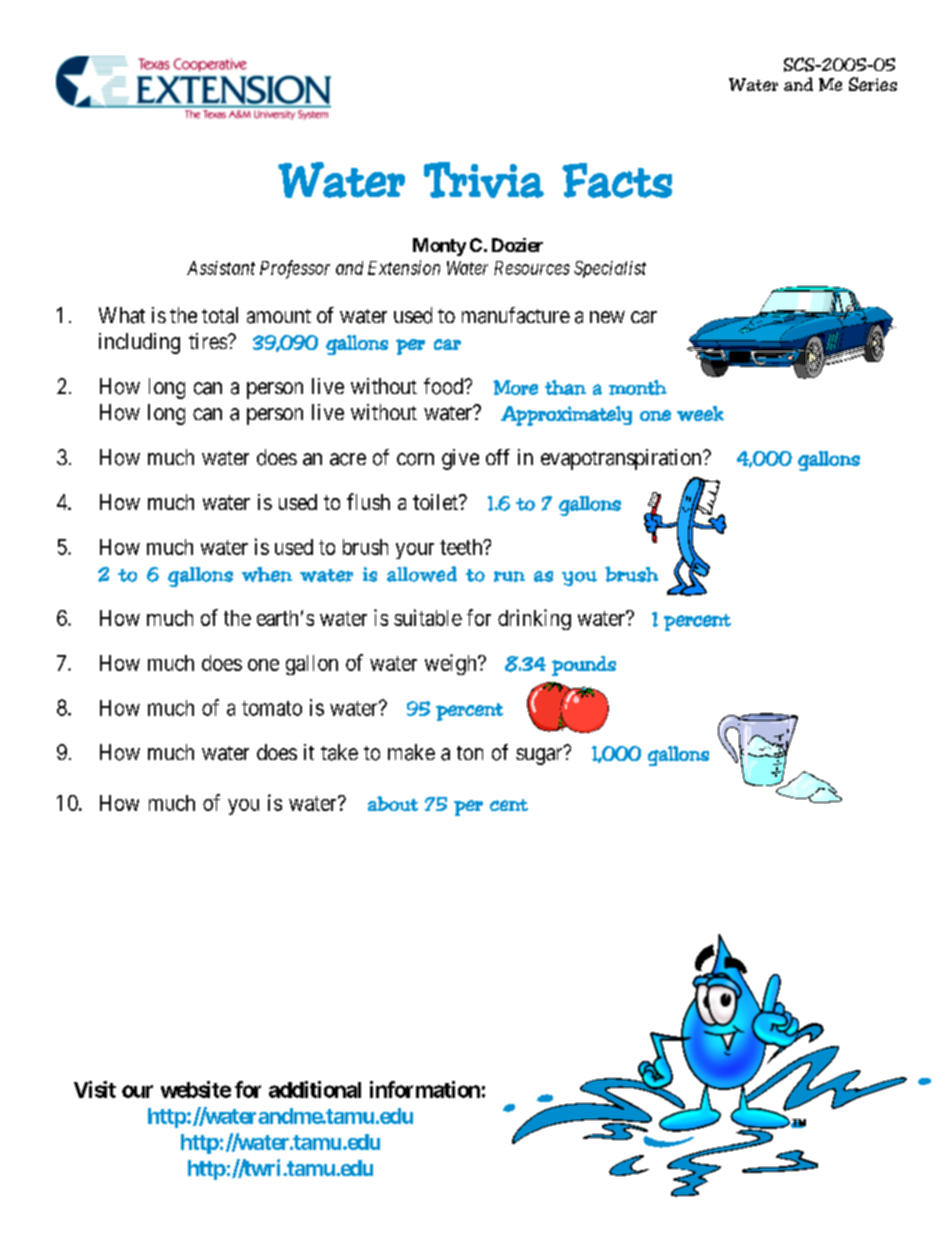  What do you see at coordinates (517, 245) in the screenshot?
I see `Dozier` at bounding box center [517, 245].
